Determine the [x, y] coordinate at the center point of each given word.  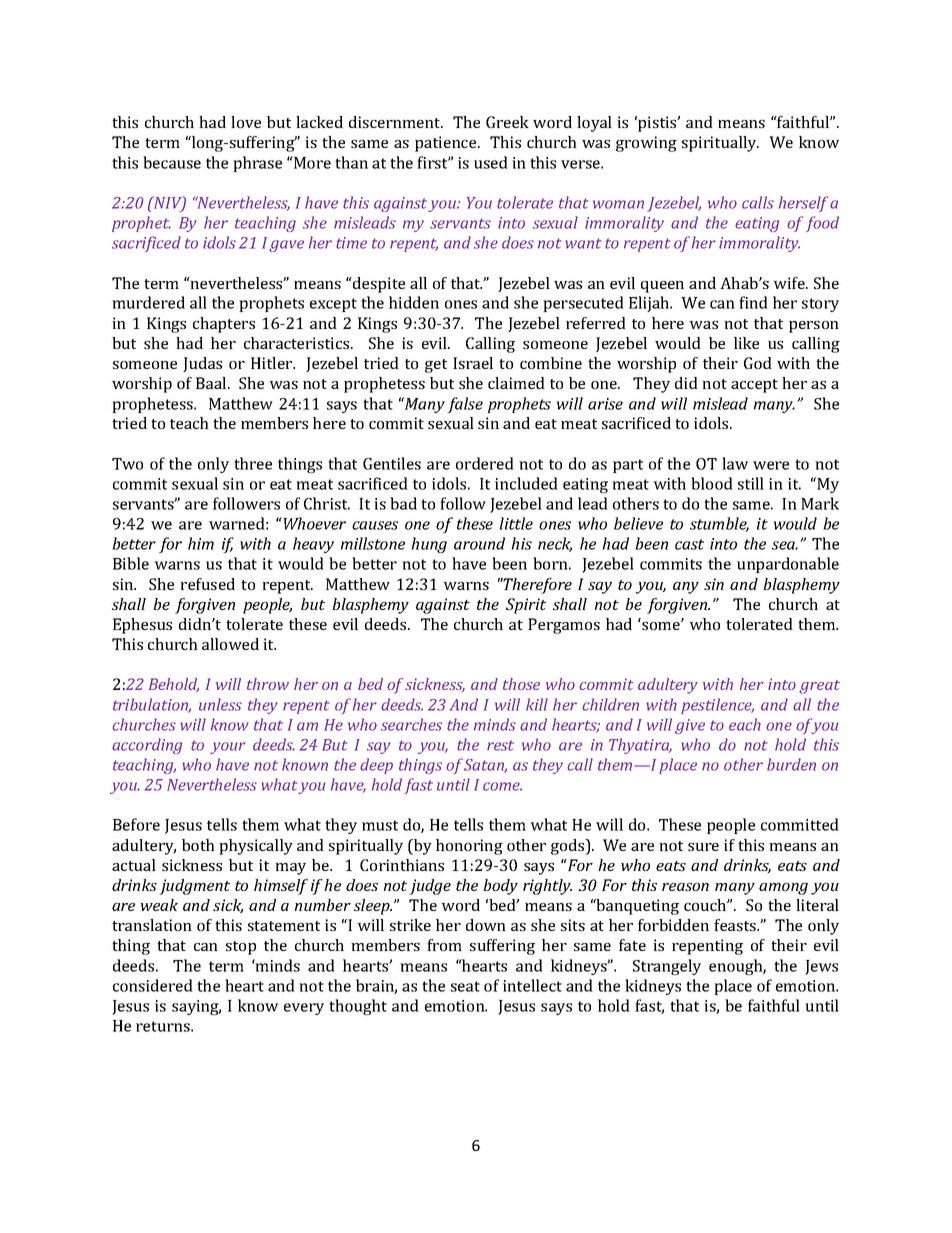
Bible [131, 563]
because [172, 162]
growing [646, 144]
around [479, 543]
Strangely [667, 967]
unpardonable [788, 565]
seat [465, 986]
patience [447, 144]
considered [153, 985]
